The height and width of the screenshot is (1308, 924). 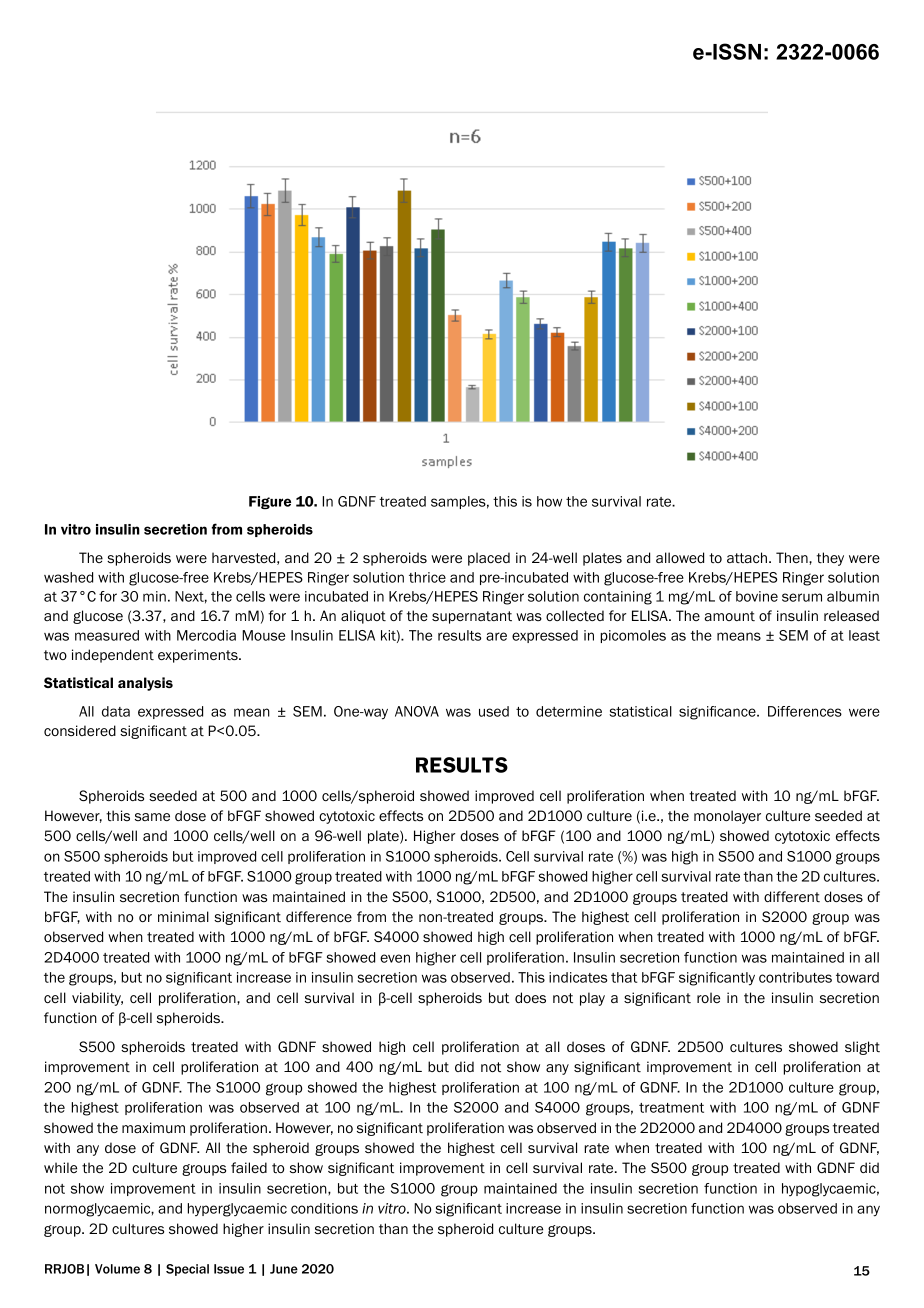 What do you see at coordinates (270, 502) in the screenshot?
I see `Figure` at bounding box center [270, 502].
